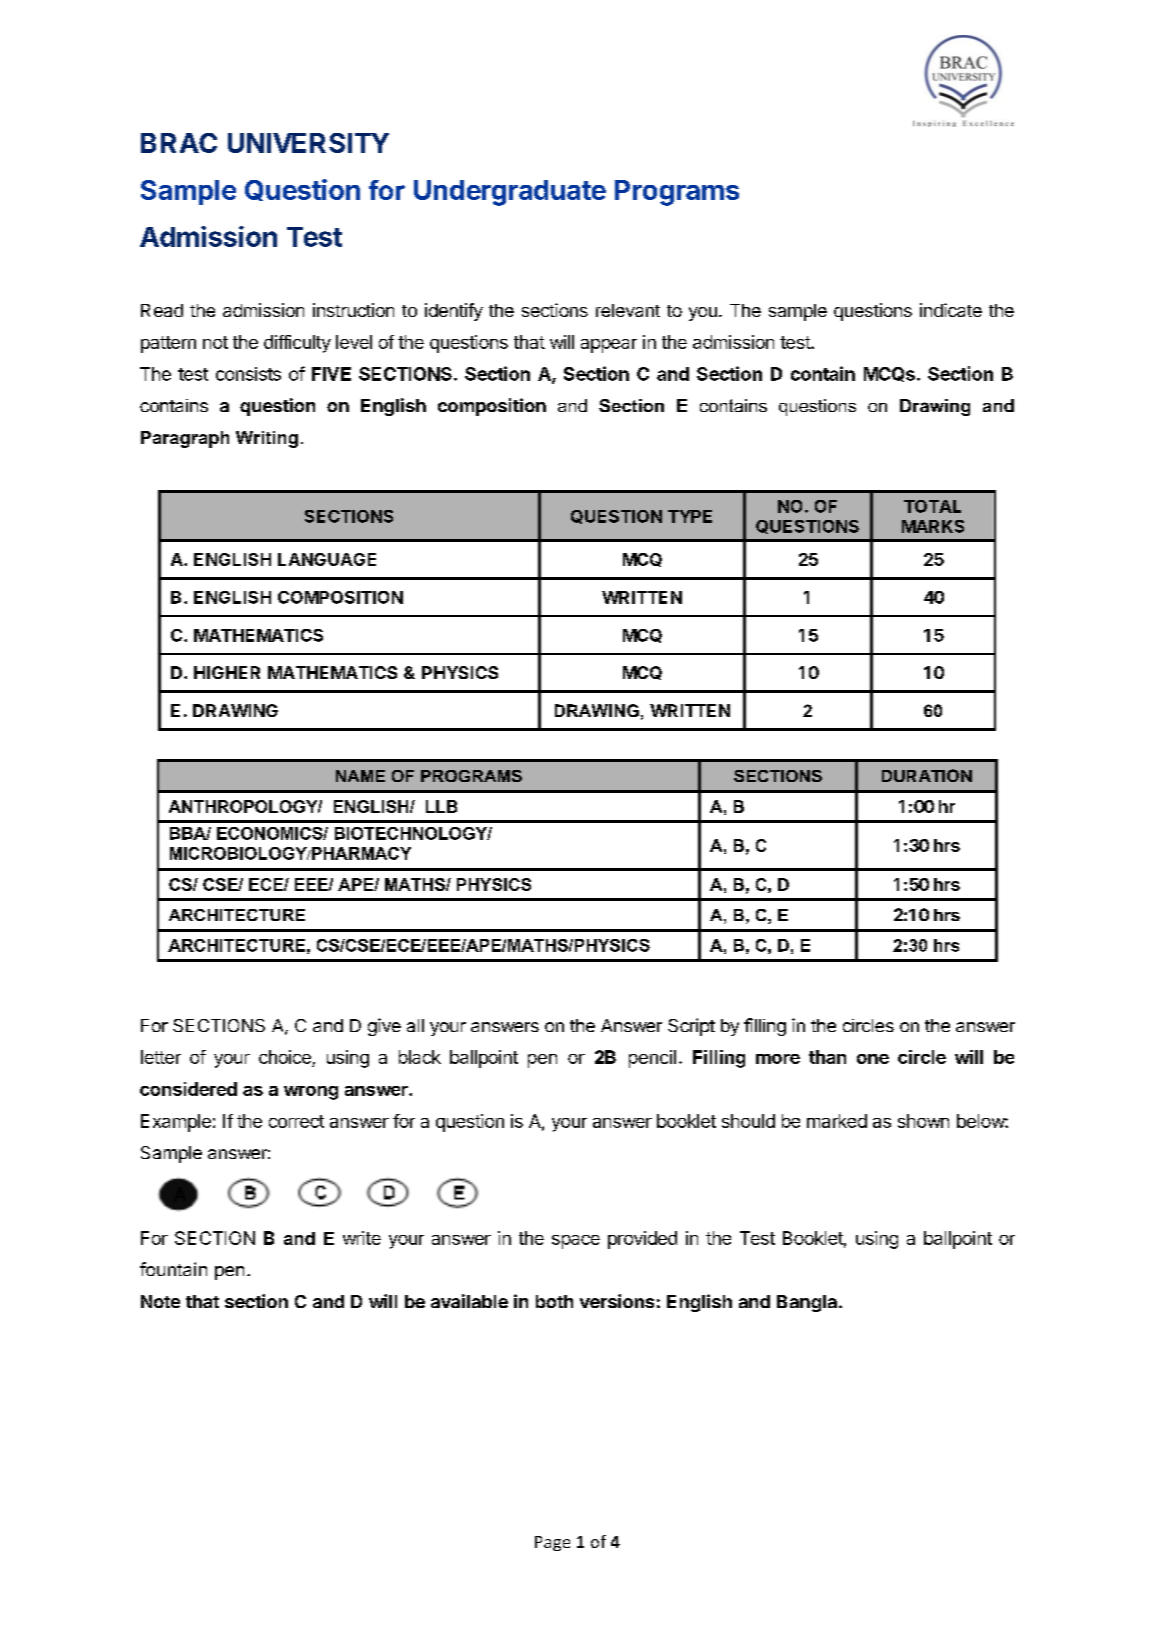 Image resolution: width=1154 pixels, height=1632 pixels. Describe the element at coordinates (160, 1301) in the image. I see `Note` at that location.
